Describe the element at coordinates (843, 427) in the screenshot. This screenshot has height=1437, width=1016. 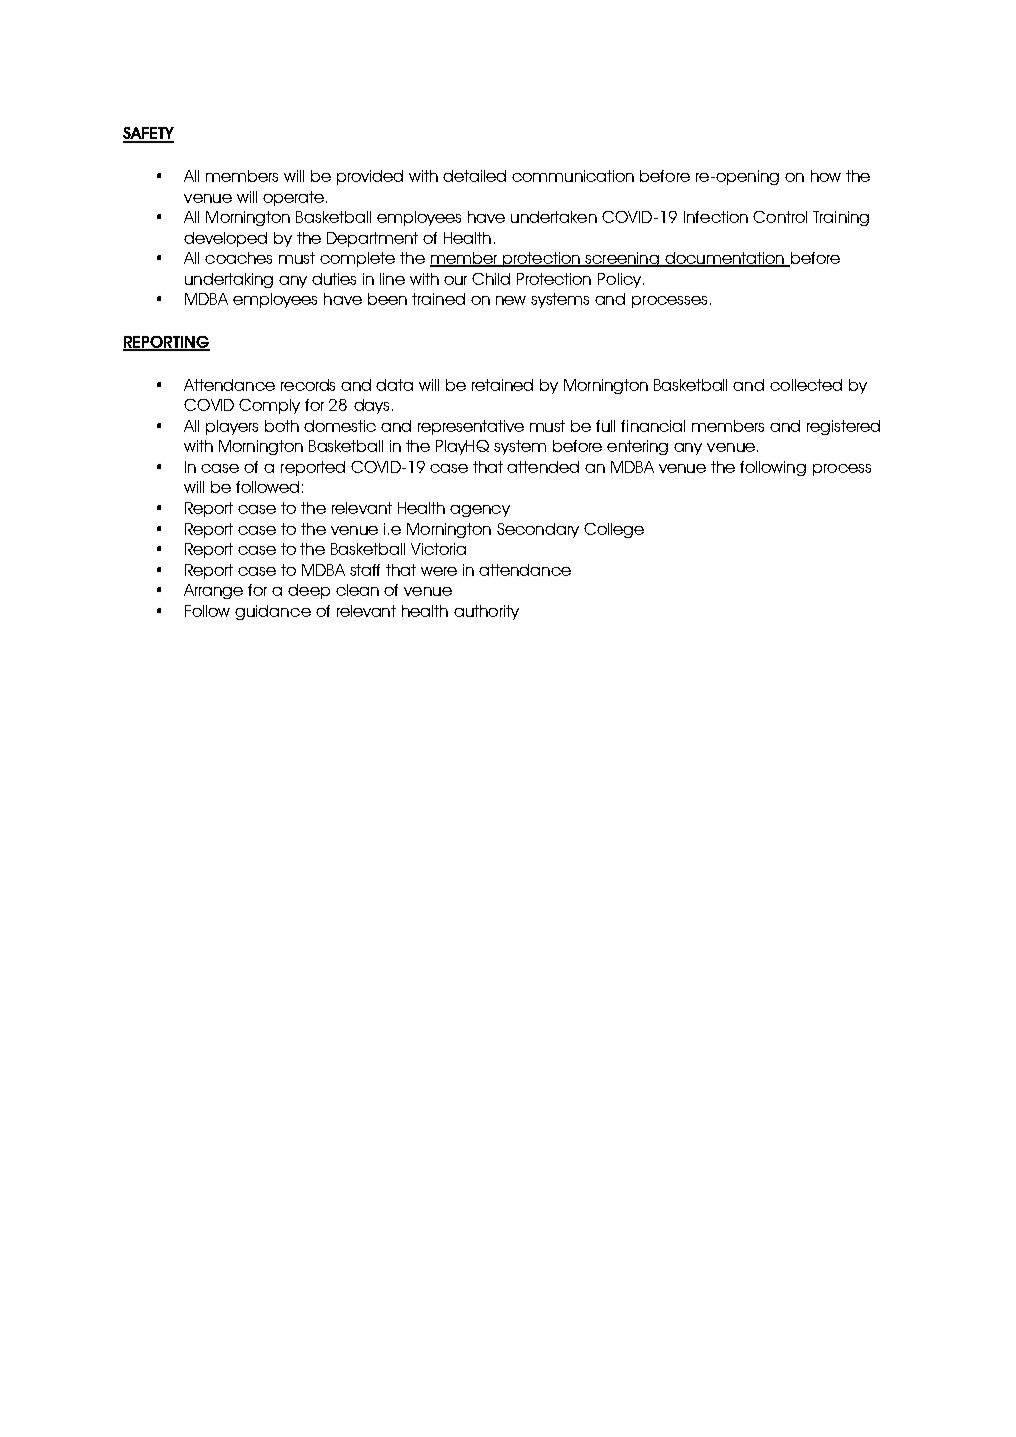
I see `registered` at that location.
